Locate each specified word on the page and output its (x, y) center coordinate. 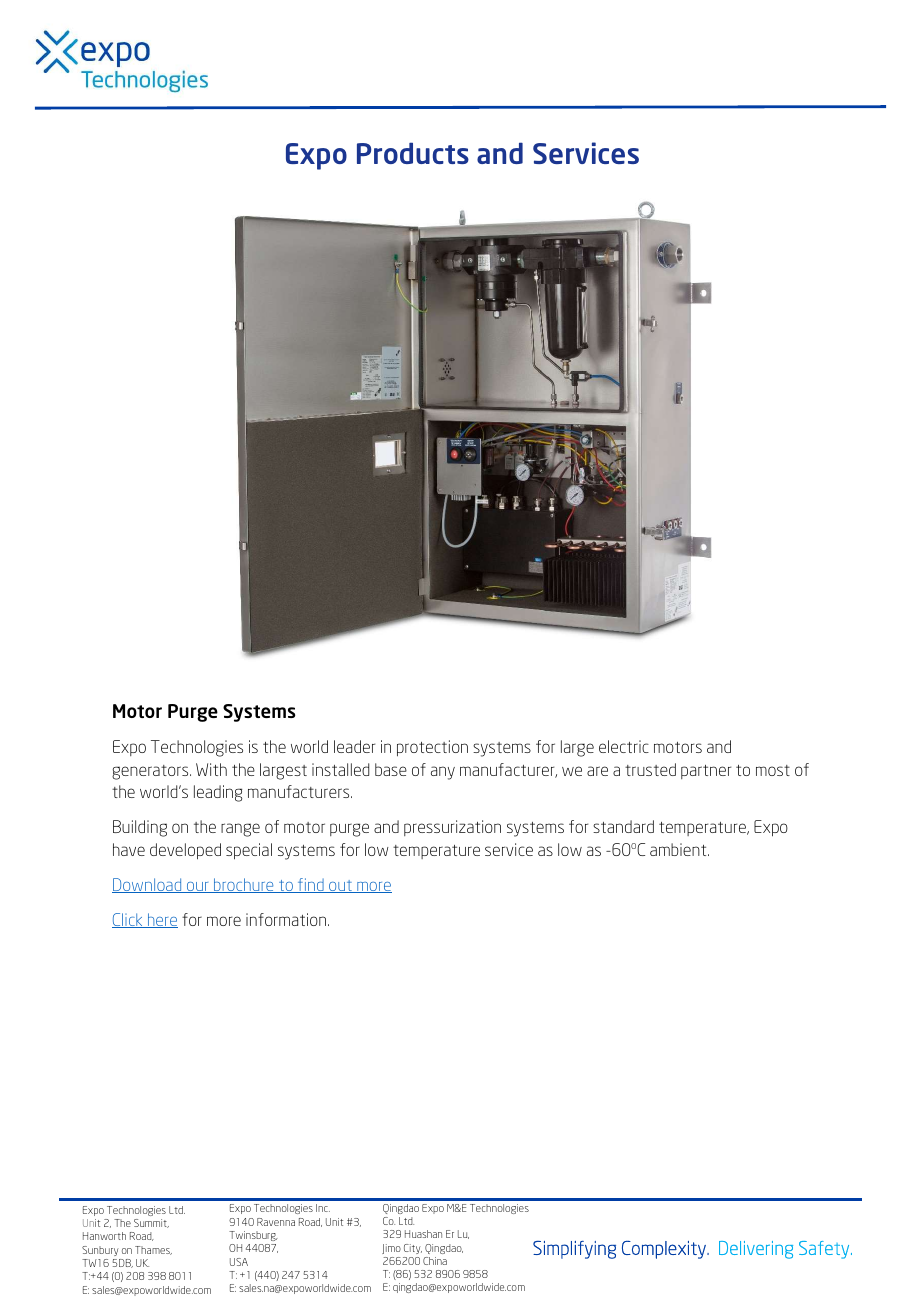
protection (432, 748)
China (435, 1261)
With (211, 769)
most (773, 770)
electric (624, 746)
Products (413, 153)
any (443, 773)
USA (239, 1262)
